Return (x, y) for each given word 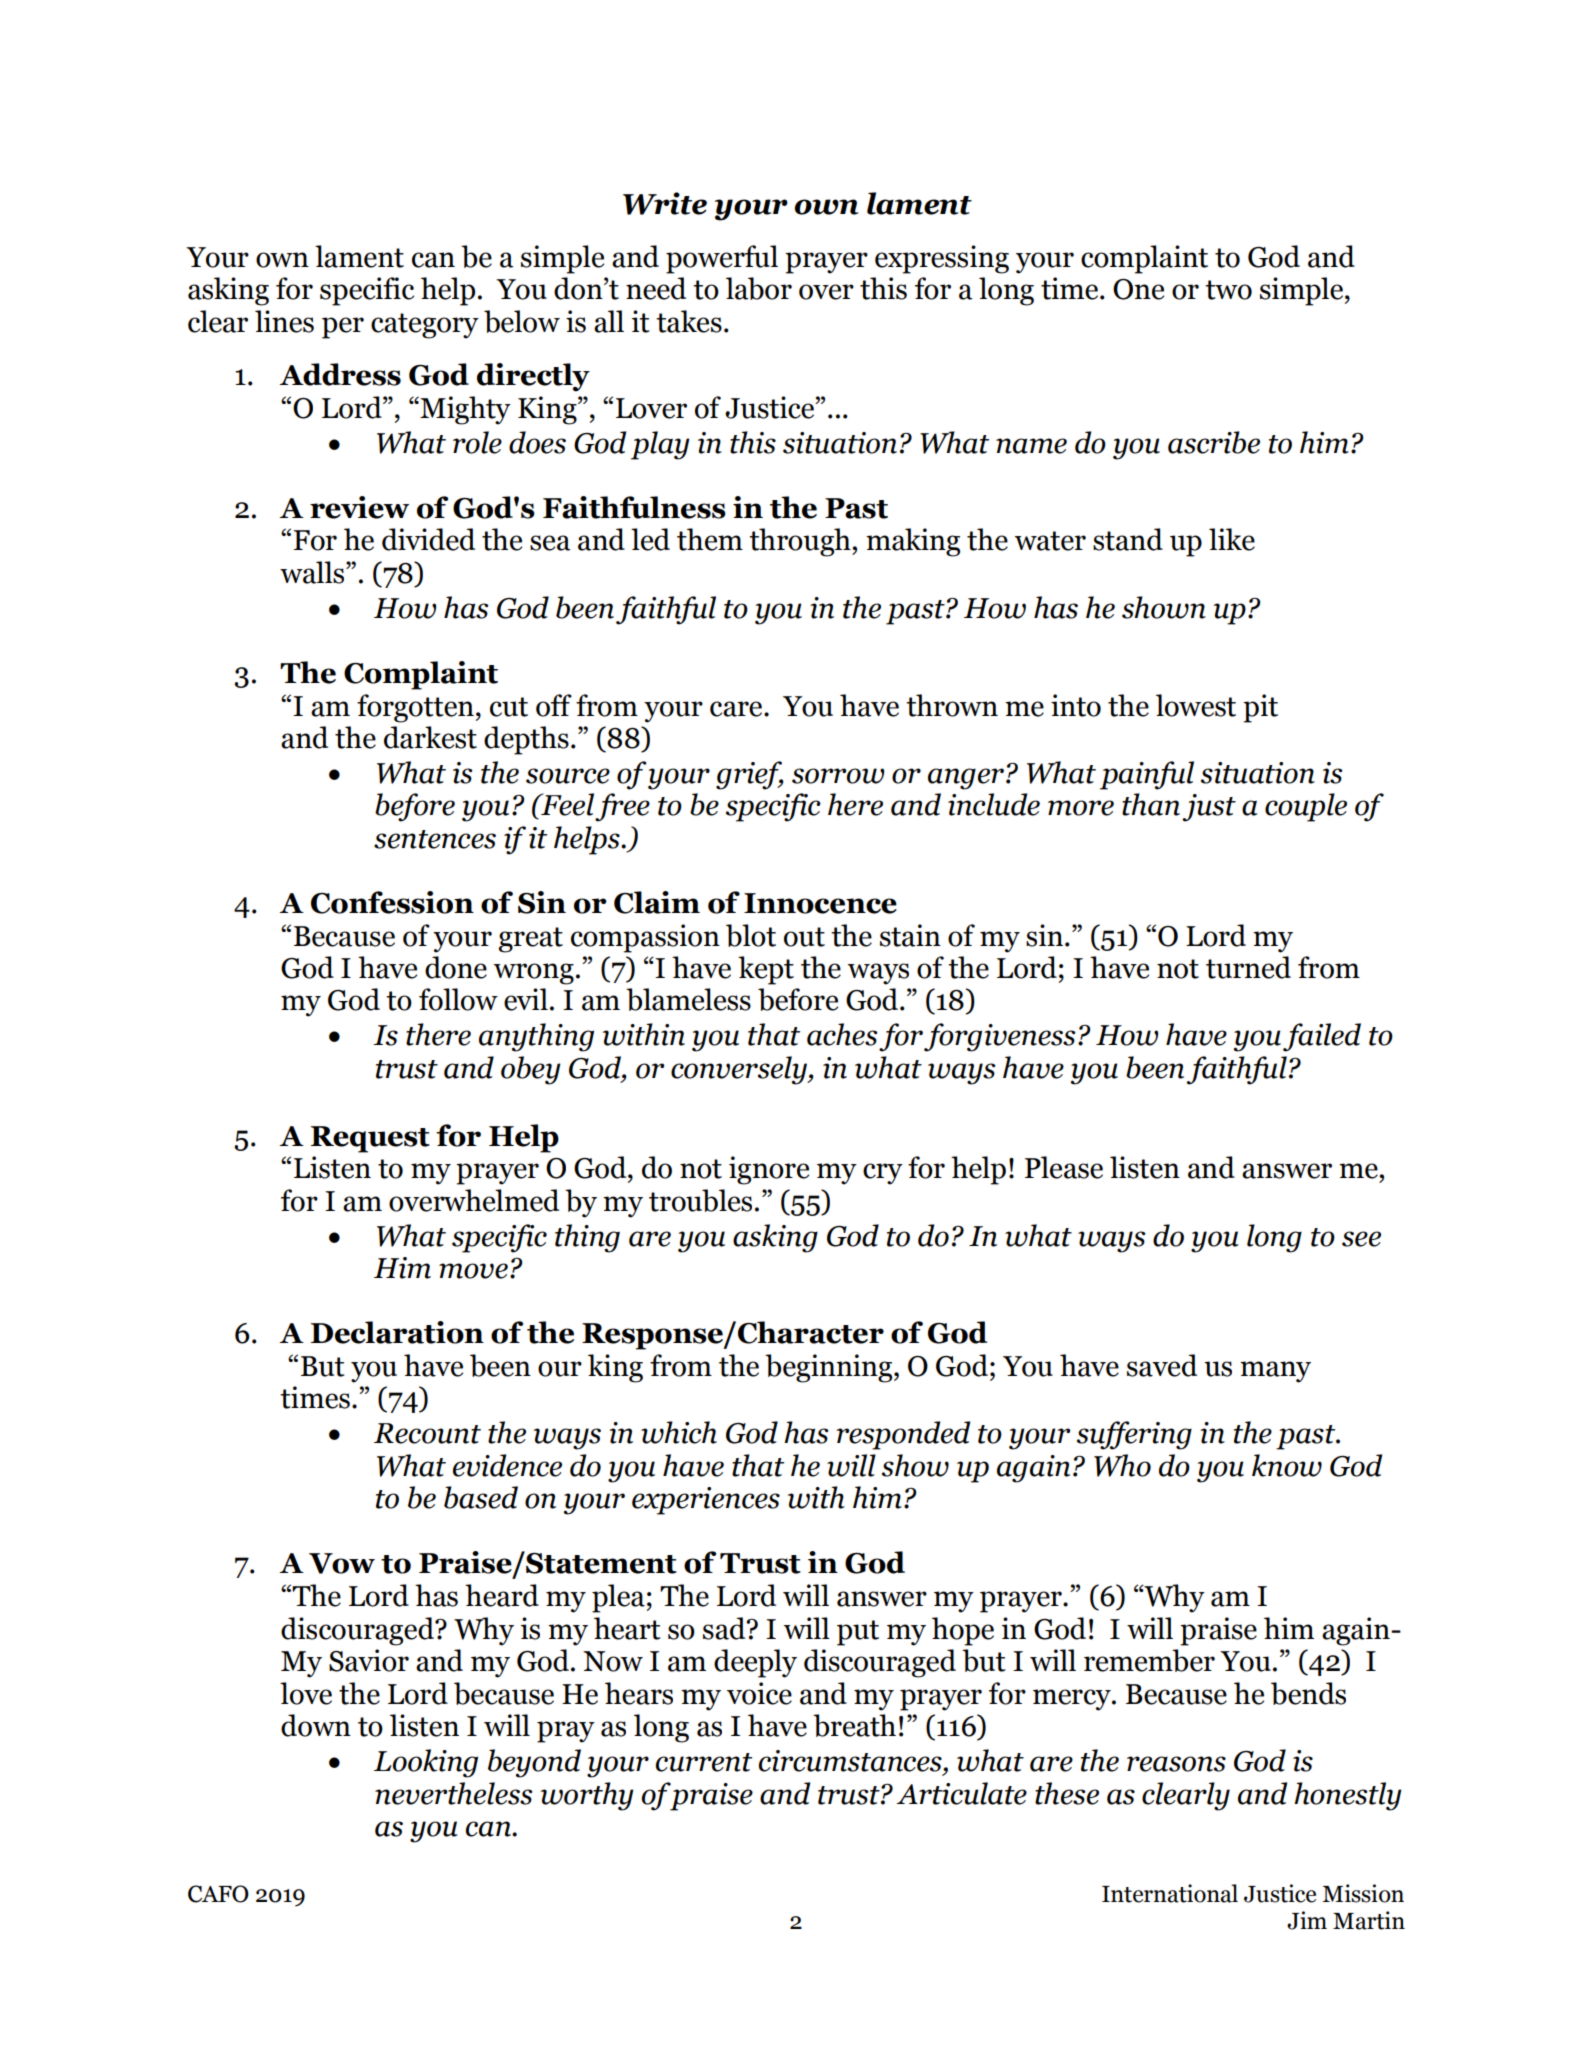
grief (750, 775)
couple (1306, 807)
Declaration (397, 1332)
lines (284, 321)
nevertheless (454, 1793)
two (1228, 290)
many (1275, 1372)
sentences (435, 839)
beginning (830, 1368)
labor (759, 288)
